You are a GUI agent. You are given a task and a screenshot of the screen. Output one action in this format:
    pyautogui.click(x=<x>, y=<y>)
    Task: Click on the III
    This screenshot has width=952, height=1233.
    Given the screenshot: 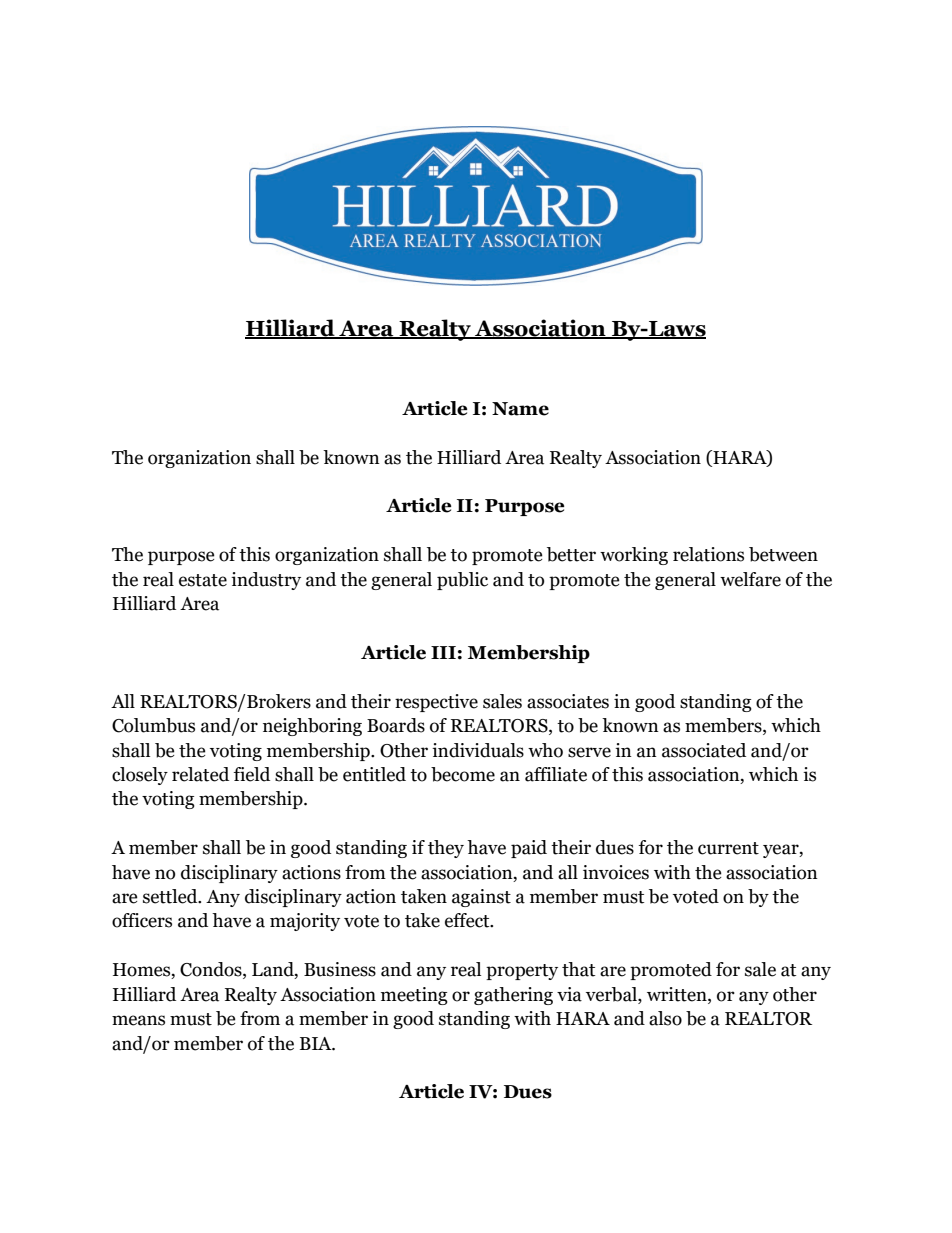 What is the action you would take?
    pyautogui.click(x=443, y=652)
